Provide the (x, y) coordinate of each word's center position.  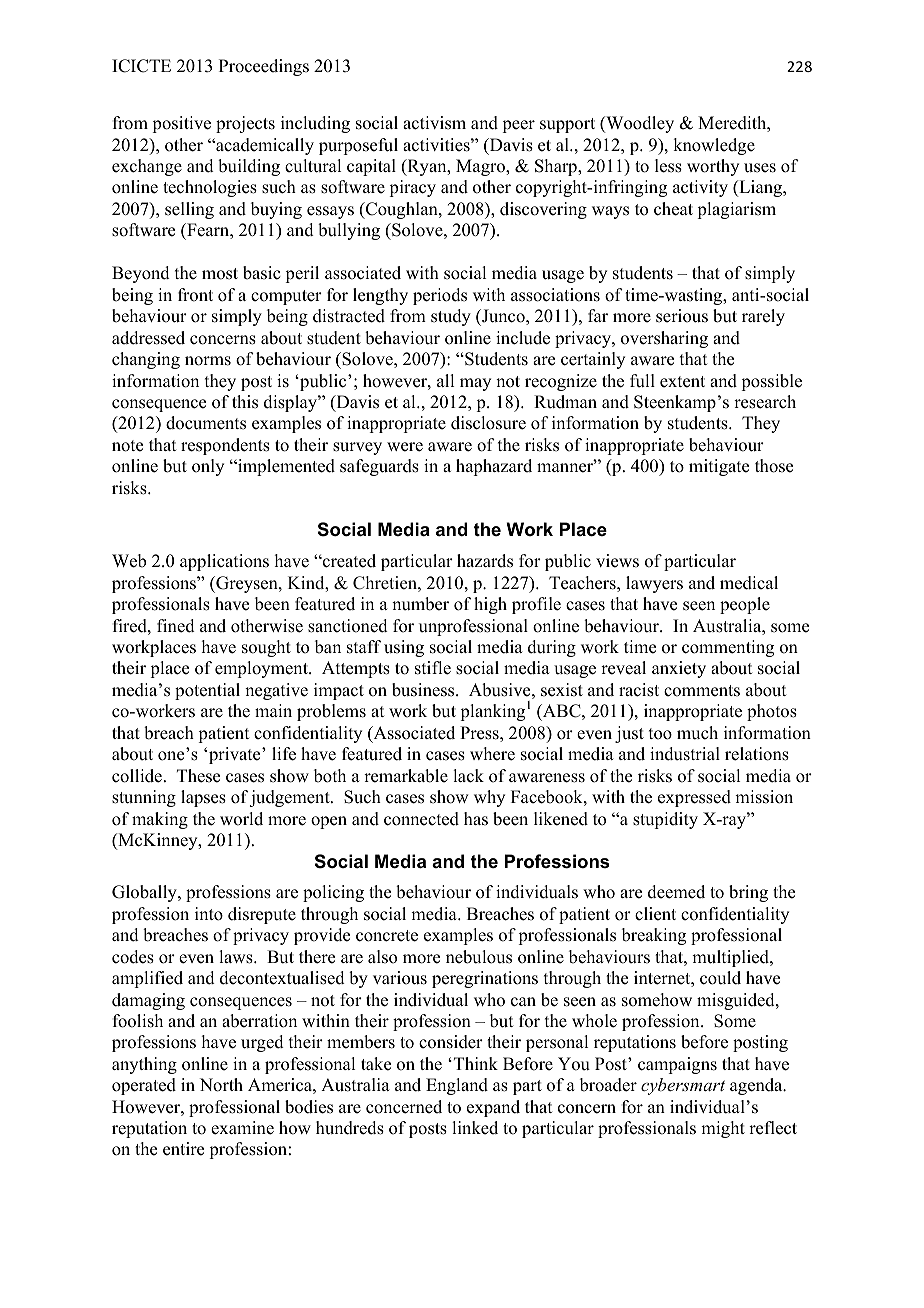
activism (434, 123)
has (476, 819)
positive (181, 124)
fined (176, 626)
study (451, 317)
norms (208, 361)
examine (242, 1128)
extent (682, 382)
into (209, 914)
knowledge (714, 146)
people (745, 605)
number (420, 604)
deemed (676, 892)
